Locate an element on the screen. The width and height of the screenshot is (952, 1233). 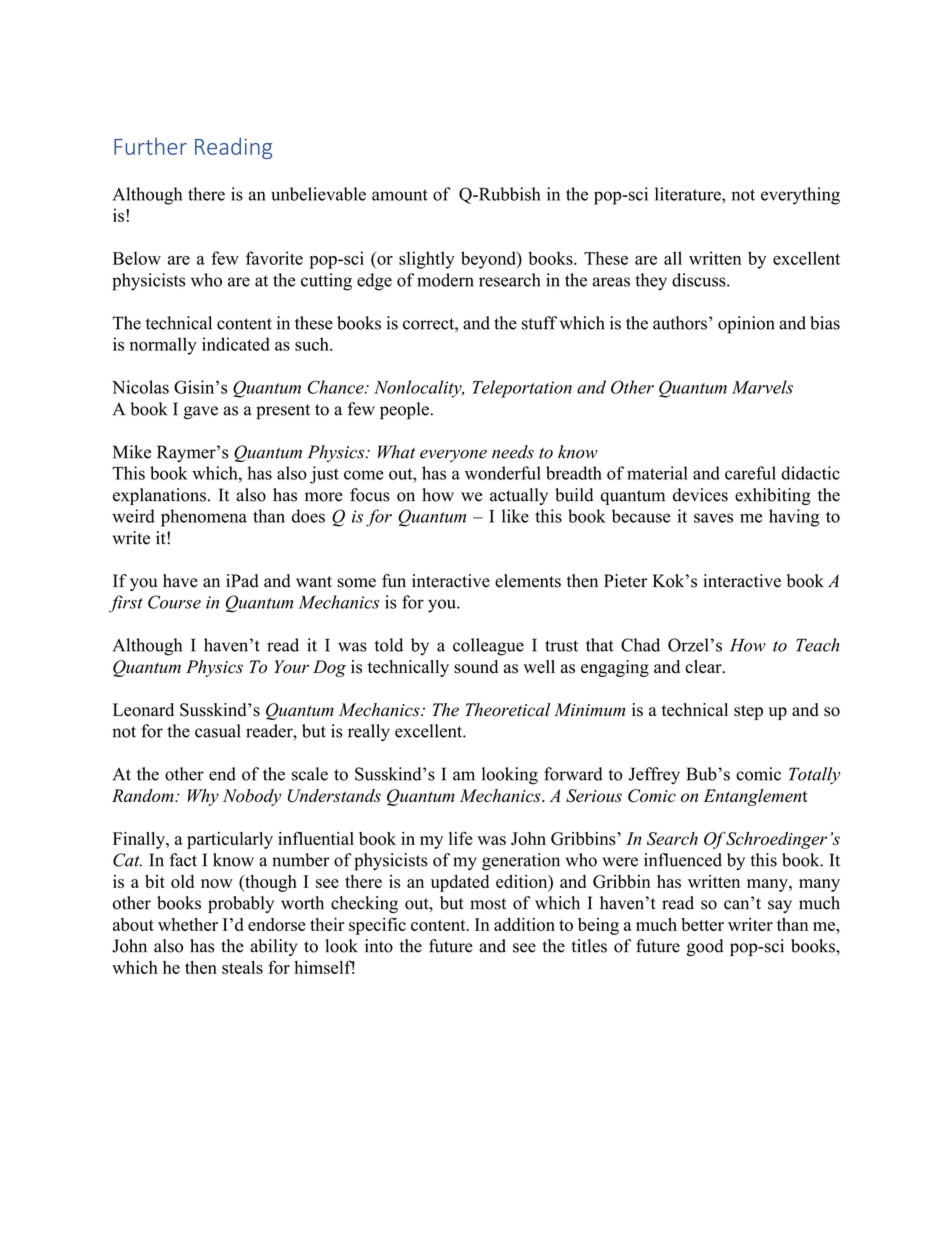
good is located at coordinates (705, 947).
